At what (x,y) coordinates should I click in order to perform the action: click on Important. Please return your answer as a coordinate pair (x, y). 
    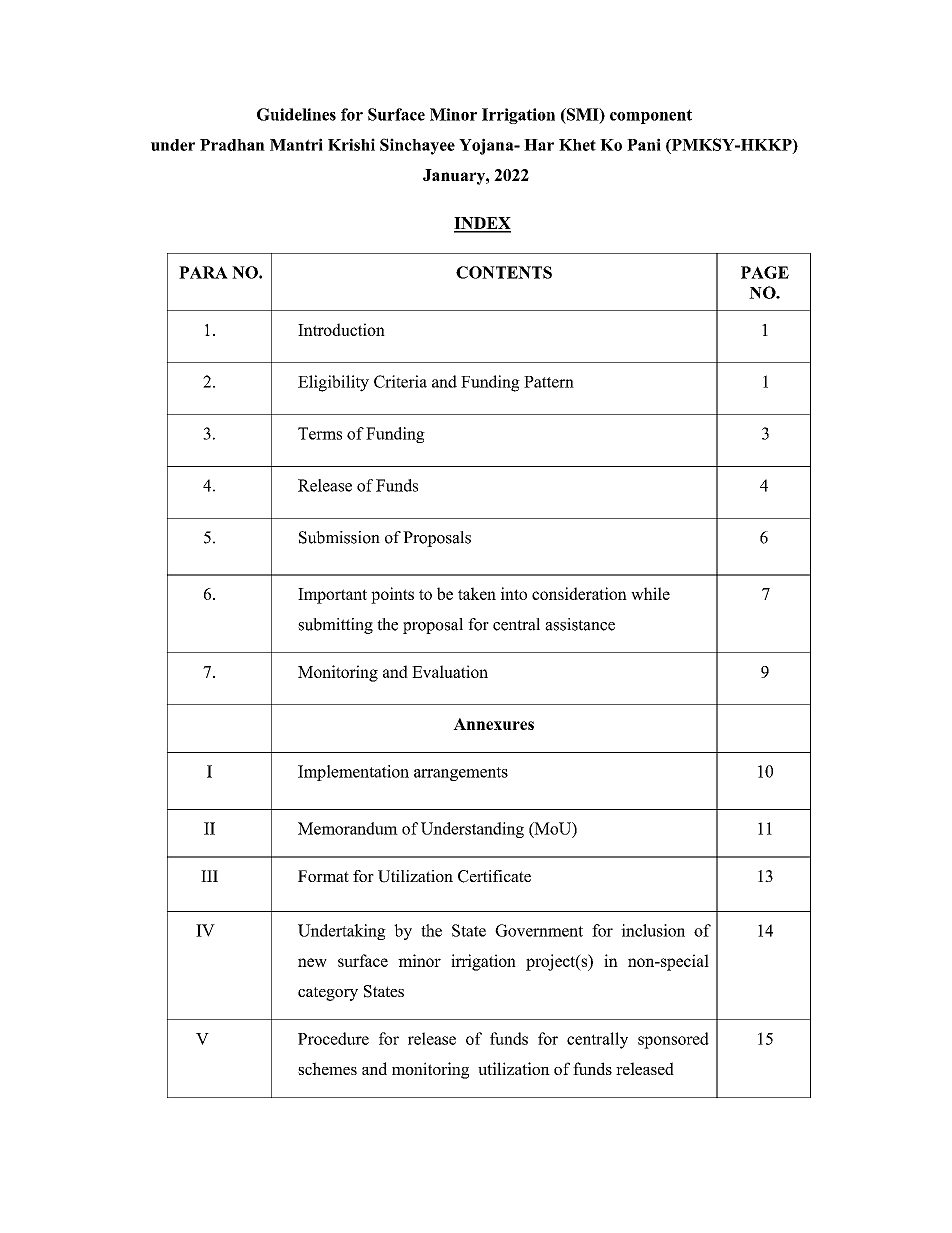
    Looking at the image, I should click on (332, 596).
